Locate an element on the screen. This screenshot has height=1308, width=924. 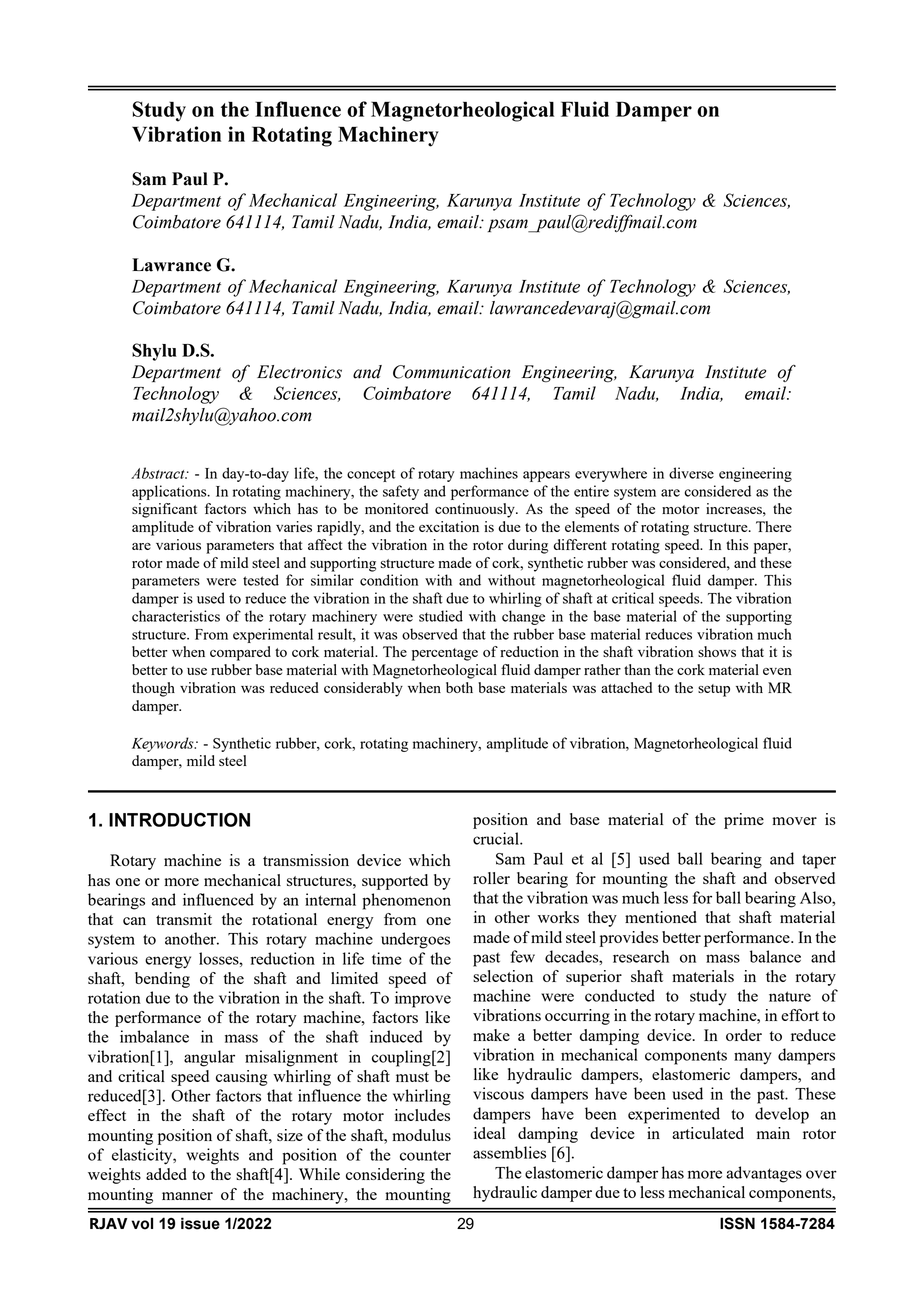
Electronics is located at coordinates (299, 372).
